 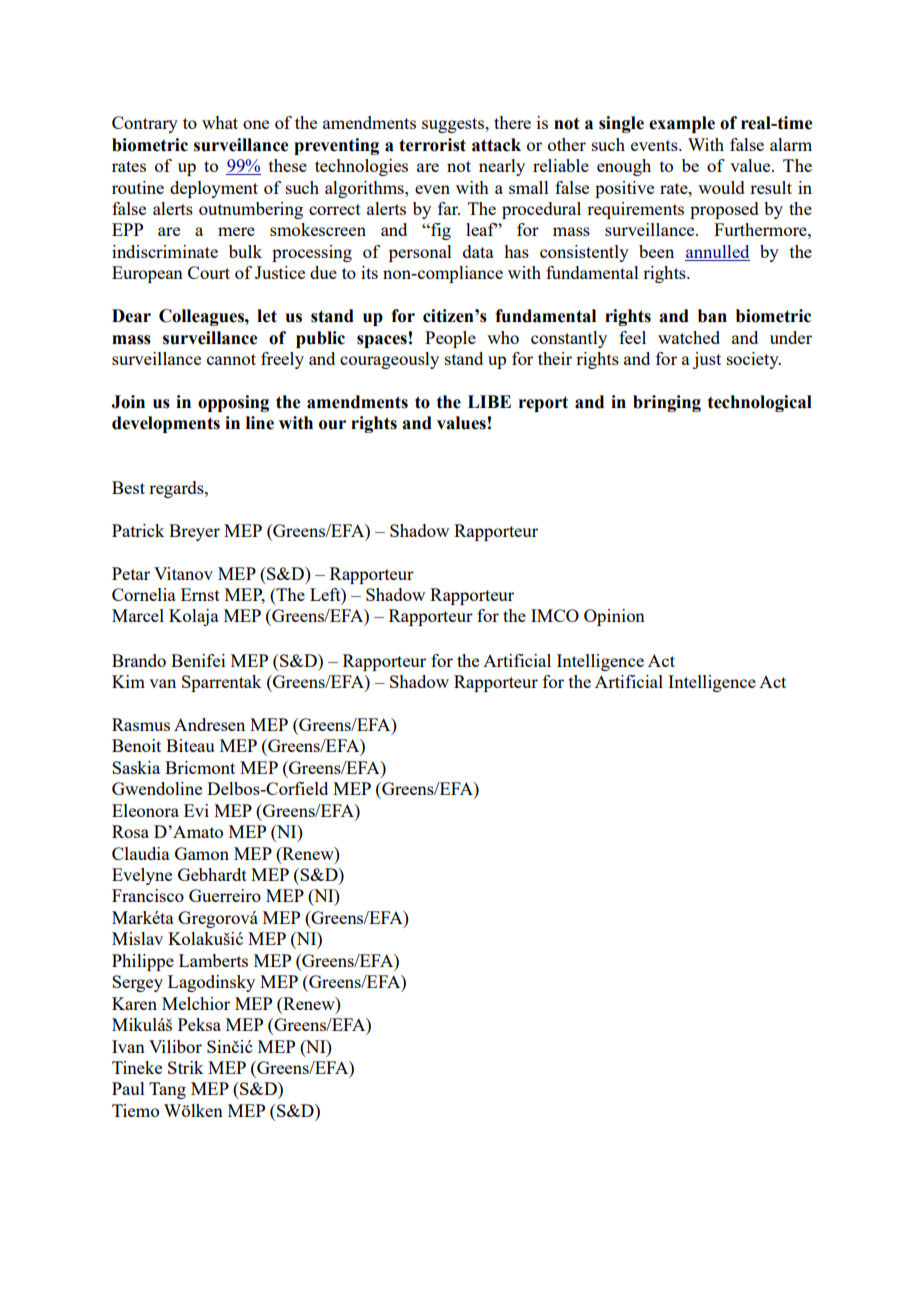 What do you see at coordinates (167, 1090) in the page?
I see `Tang` at bounding box center [167, 1090].
